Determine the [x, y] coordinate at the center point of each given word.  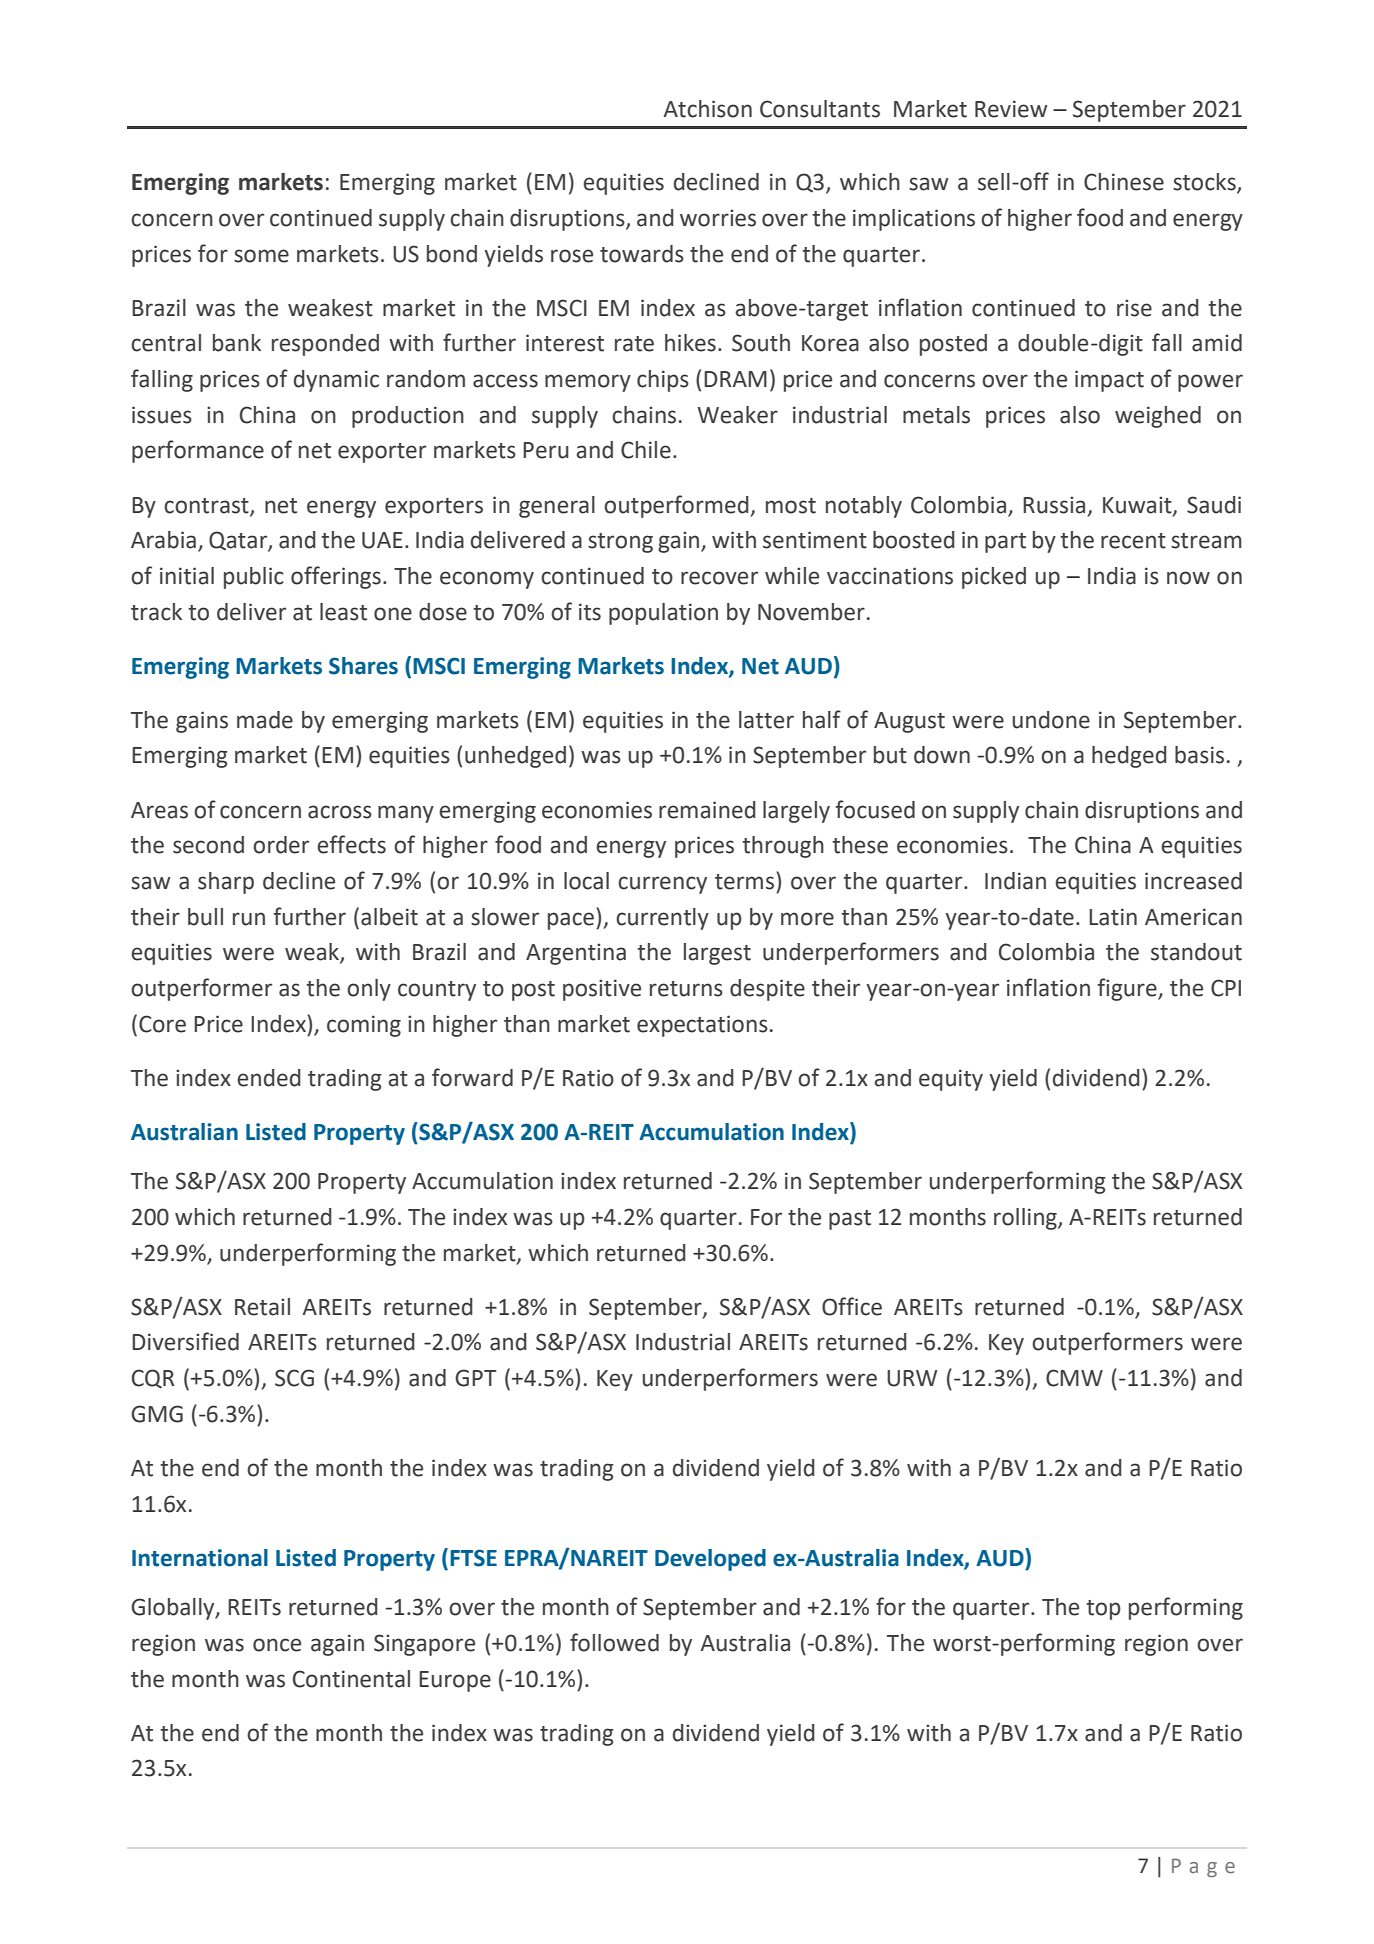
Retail [262, 1307]
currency [662, 885]
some [261, 256]
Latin [1113, 917]
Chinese [1124, 182]
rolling [1026, 1219]
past [850, 1220]
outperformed [677, 506]
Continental [351, 1679]
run [249, 919]
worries [718, 218]
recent [1133, 541]
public [254, 578]
